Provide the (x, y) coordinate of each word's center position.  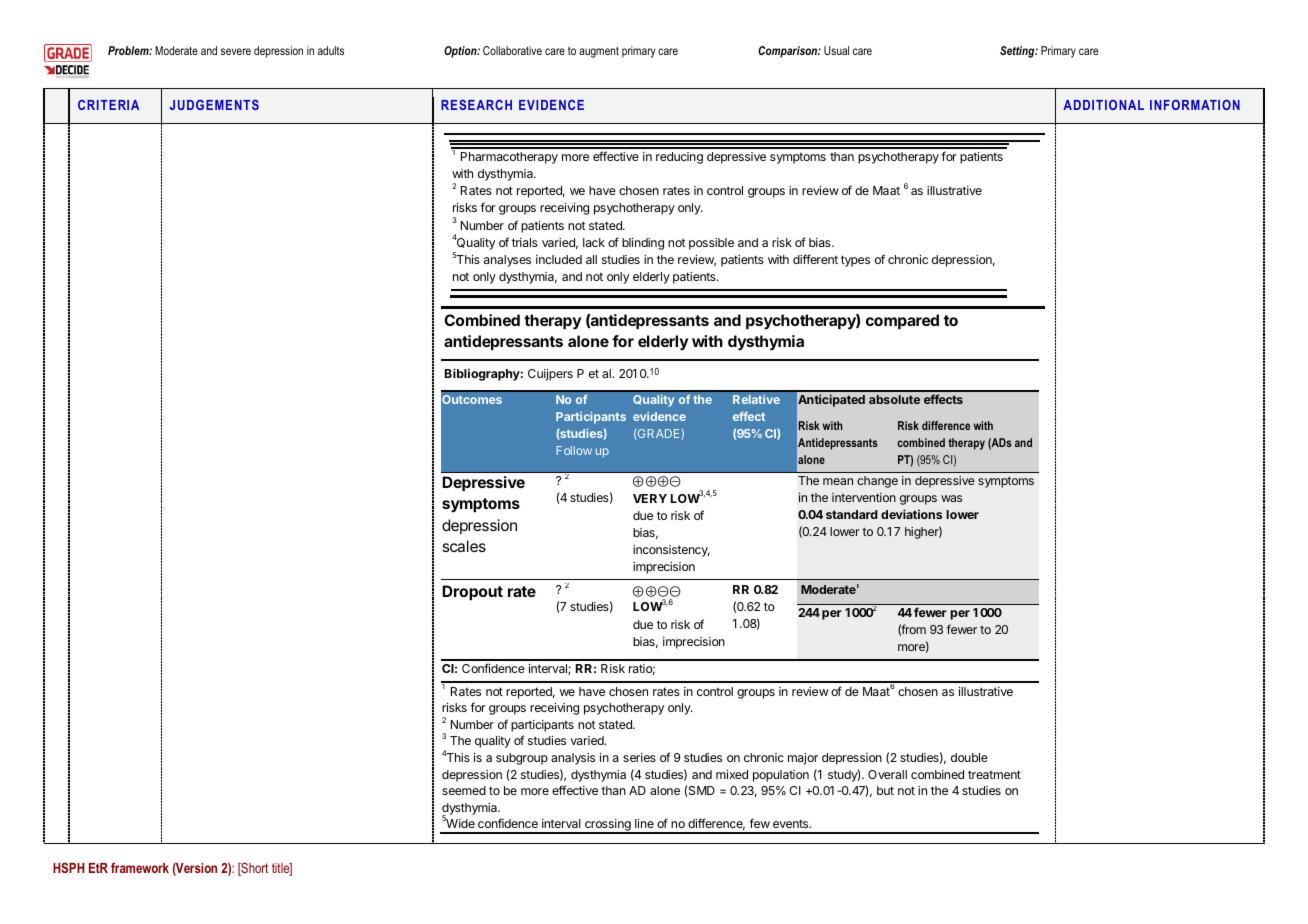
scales (464, 546)
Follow (574, 450)
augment (599, 52)
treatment (994, 774)
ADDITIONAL (1103, 105)
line (644, 823)
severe (236, 51)
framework (140, 867)
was (951, 498)
